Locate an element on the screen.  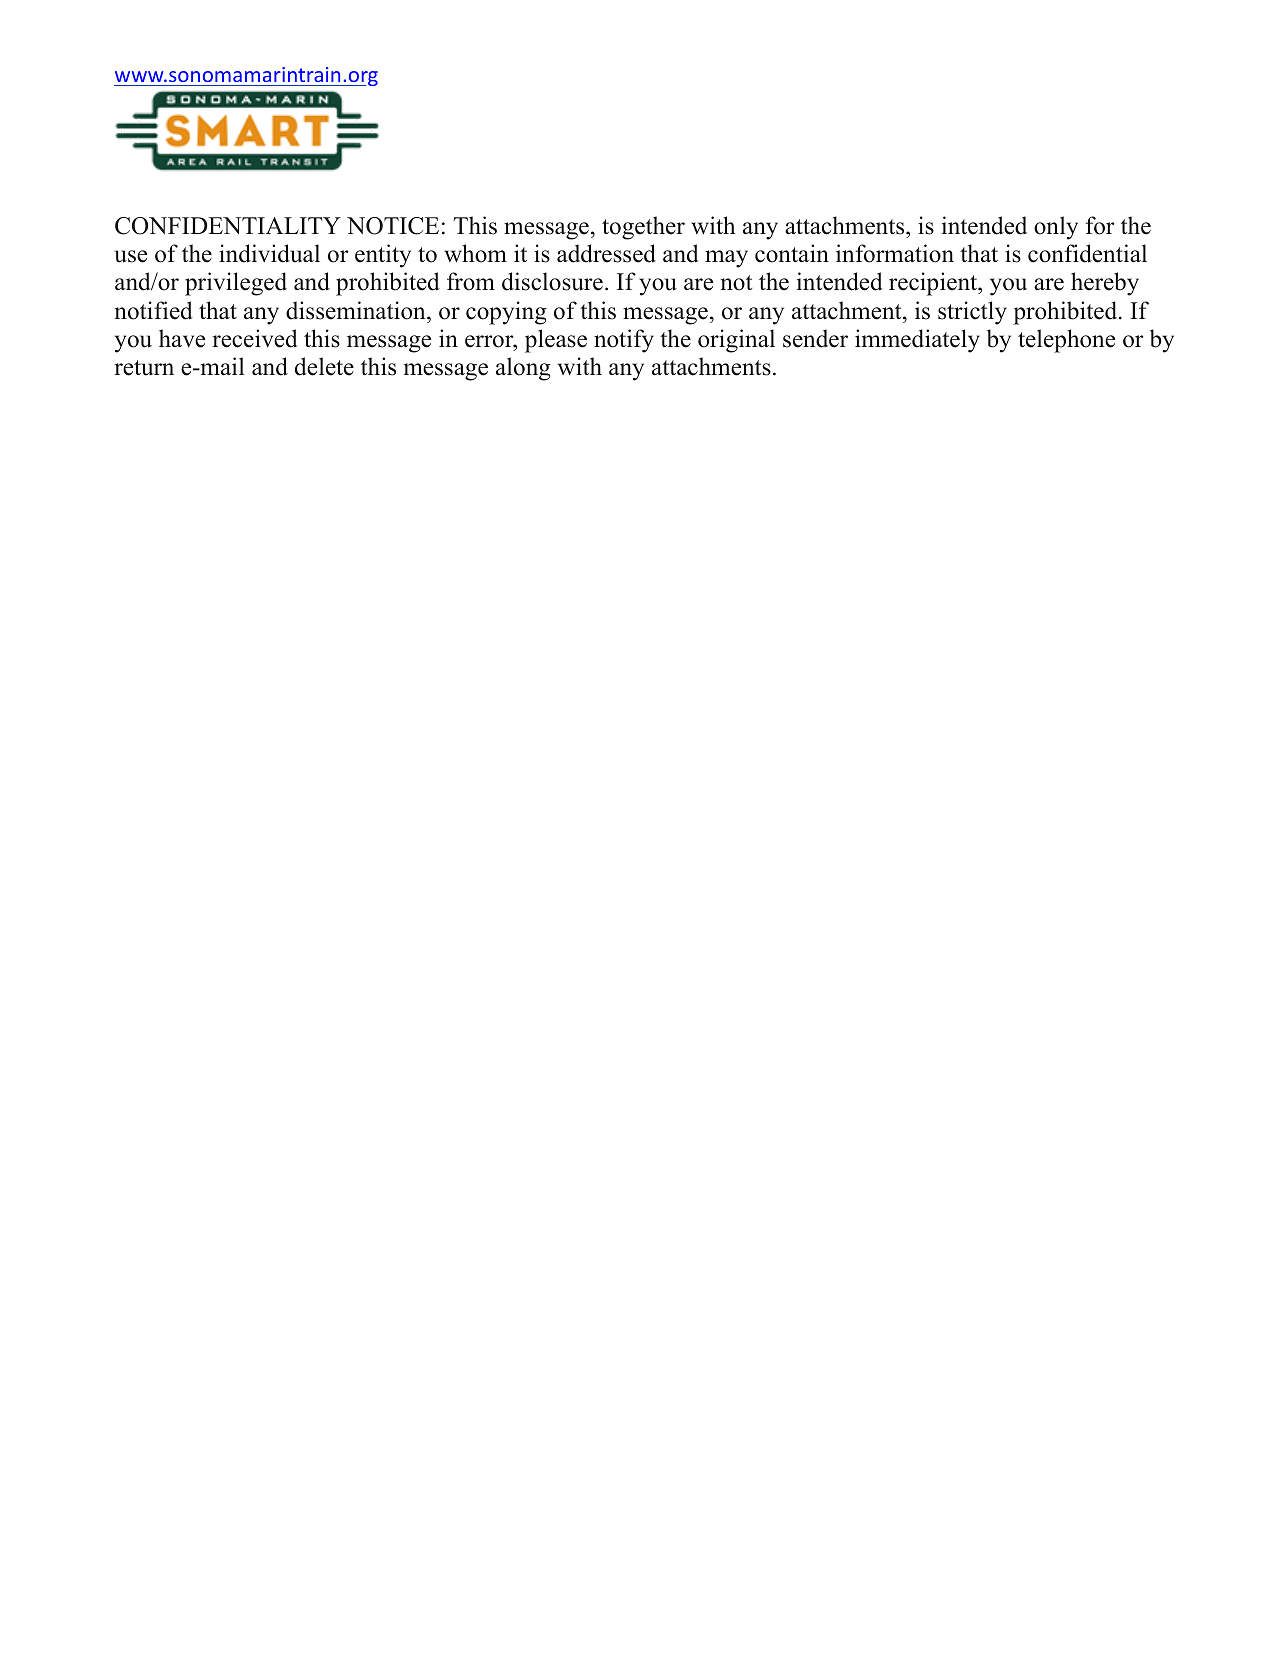
may is located at coordinates (726, 259).
